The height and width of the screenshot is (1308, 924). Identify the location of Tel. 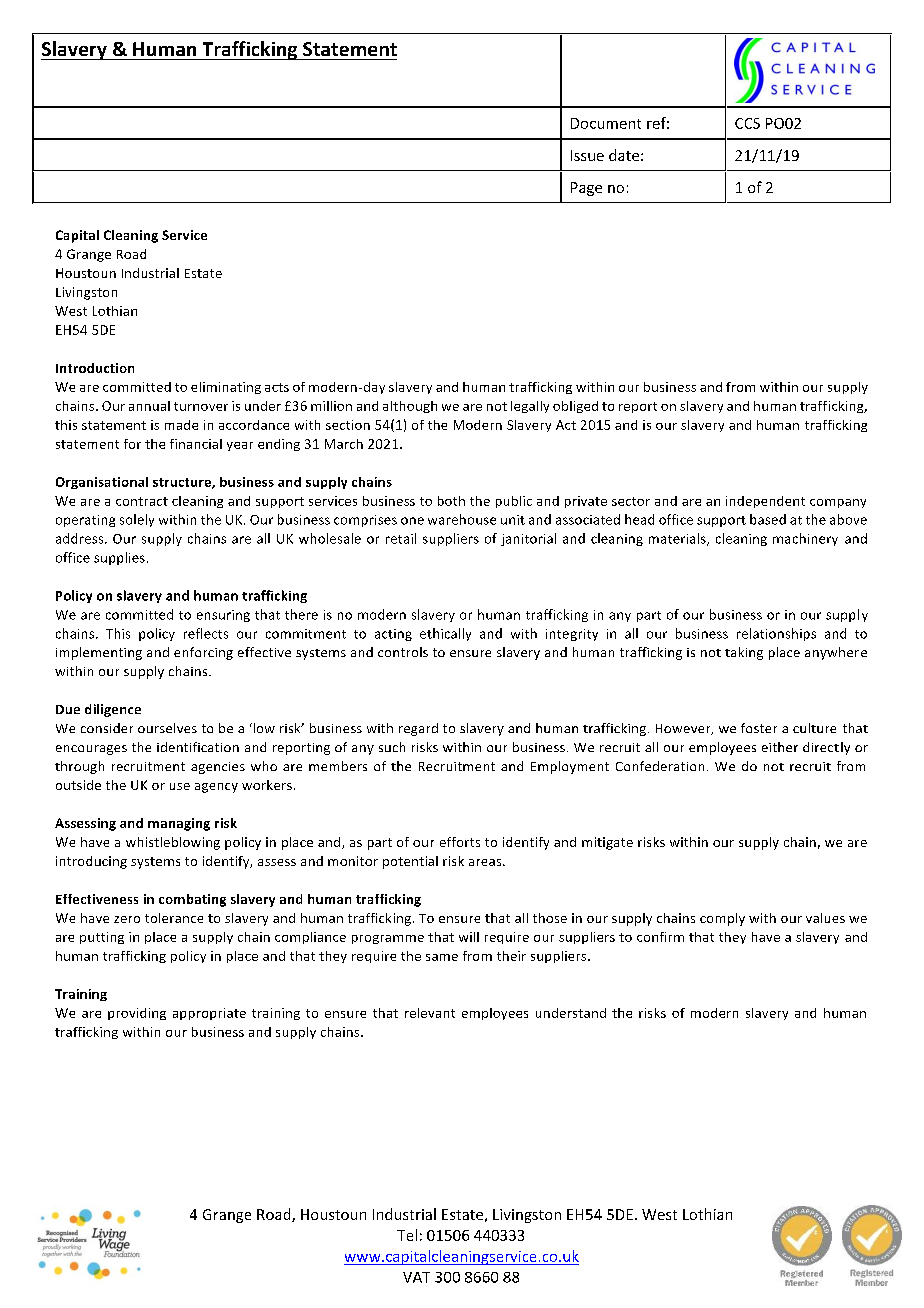
(407, 1235).
